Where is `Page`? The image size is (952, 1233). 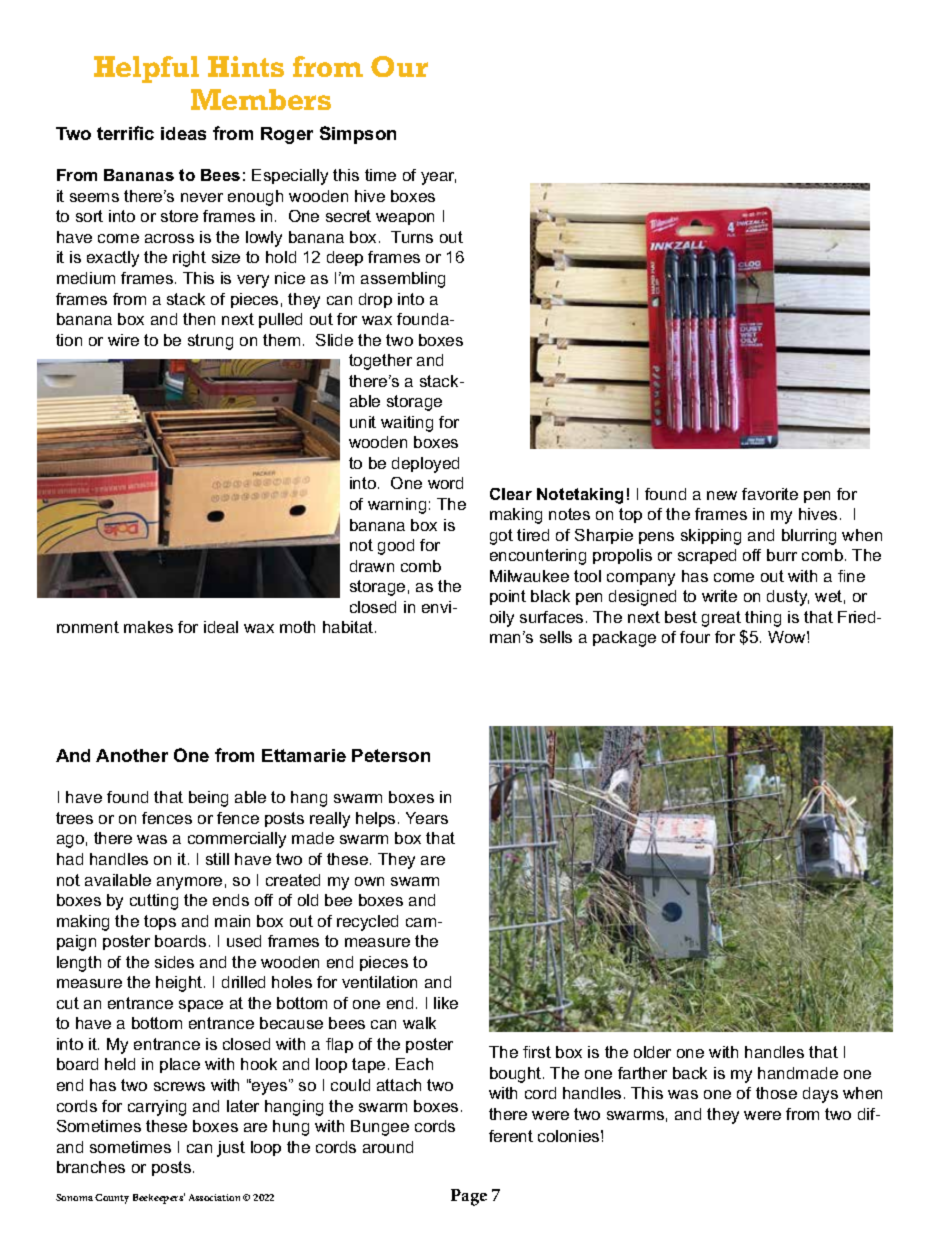
Page is located at coordinates (469, 1197).
